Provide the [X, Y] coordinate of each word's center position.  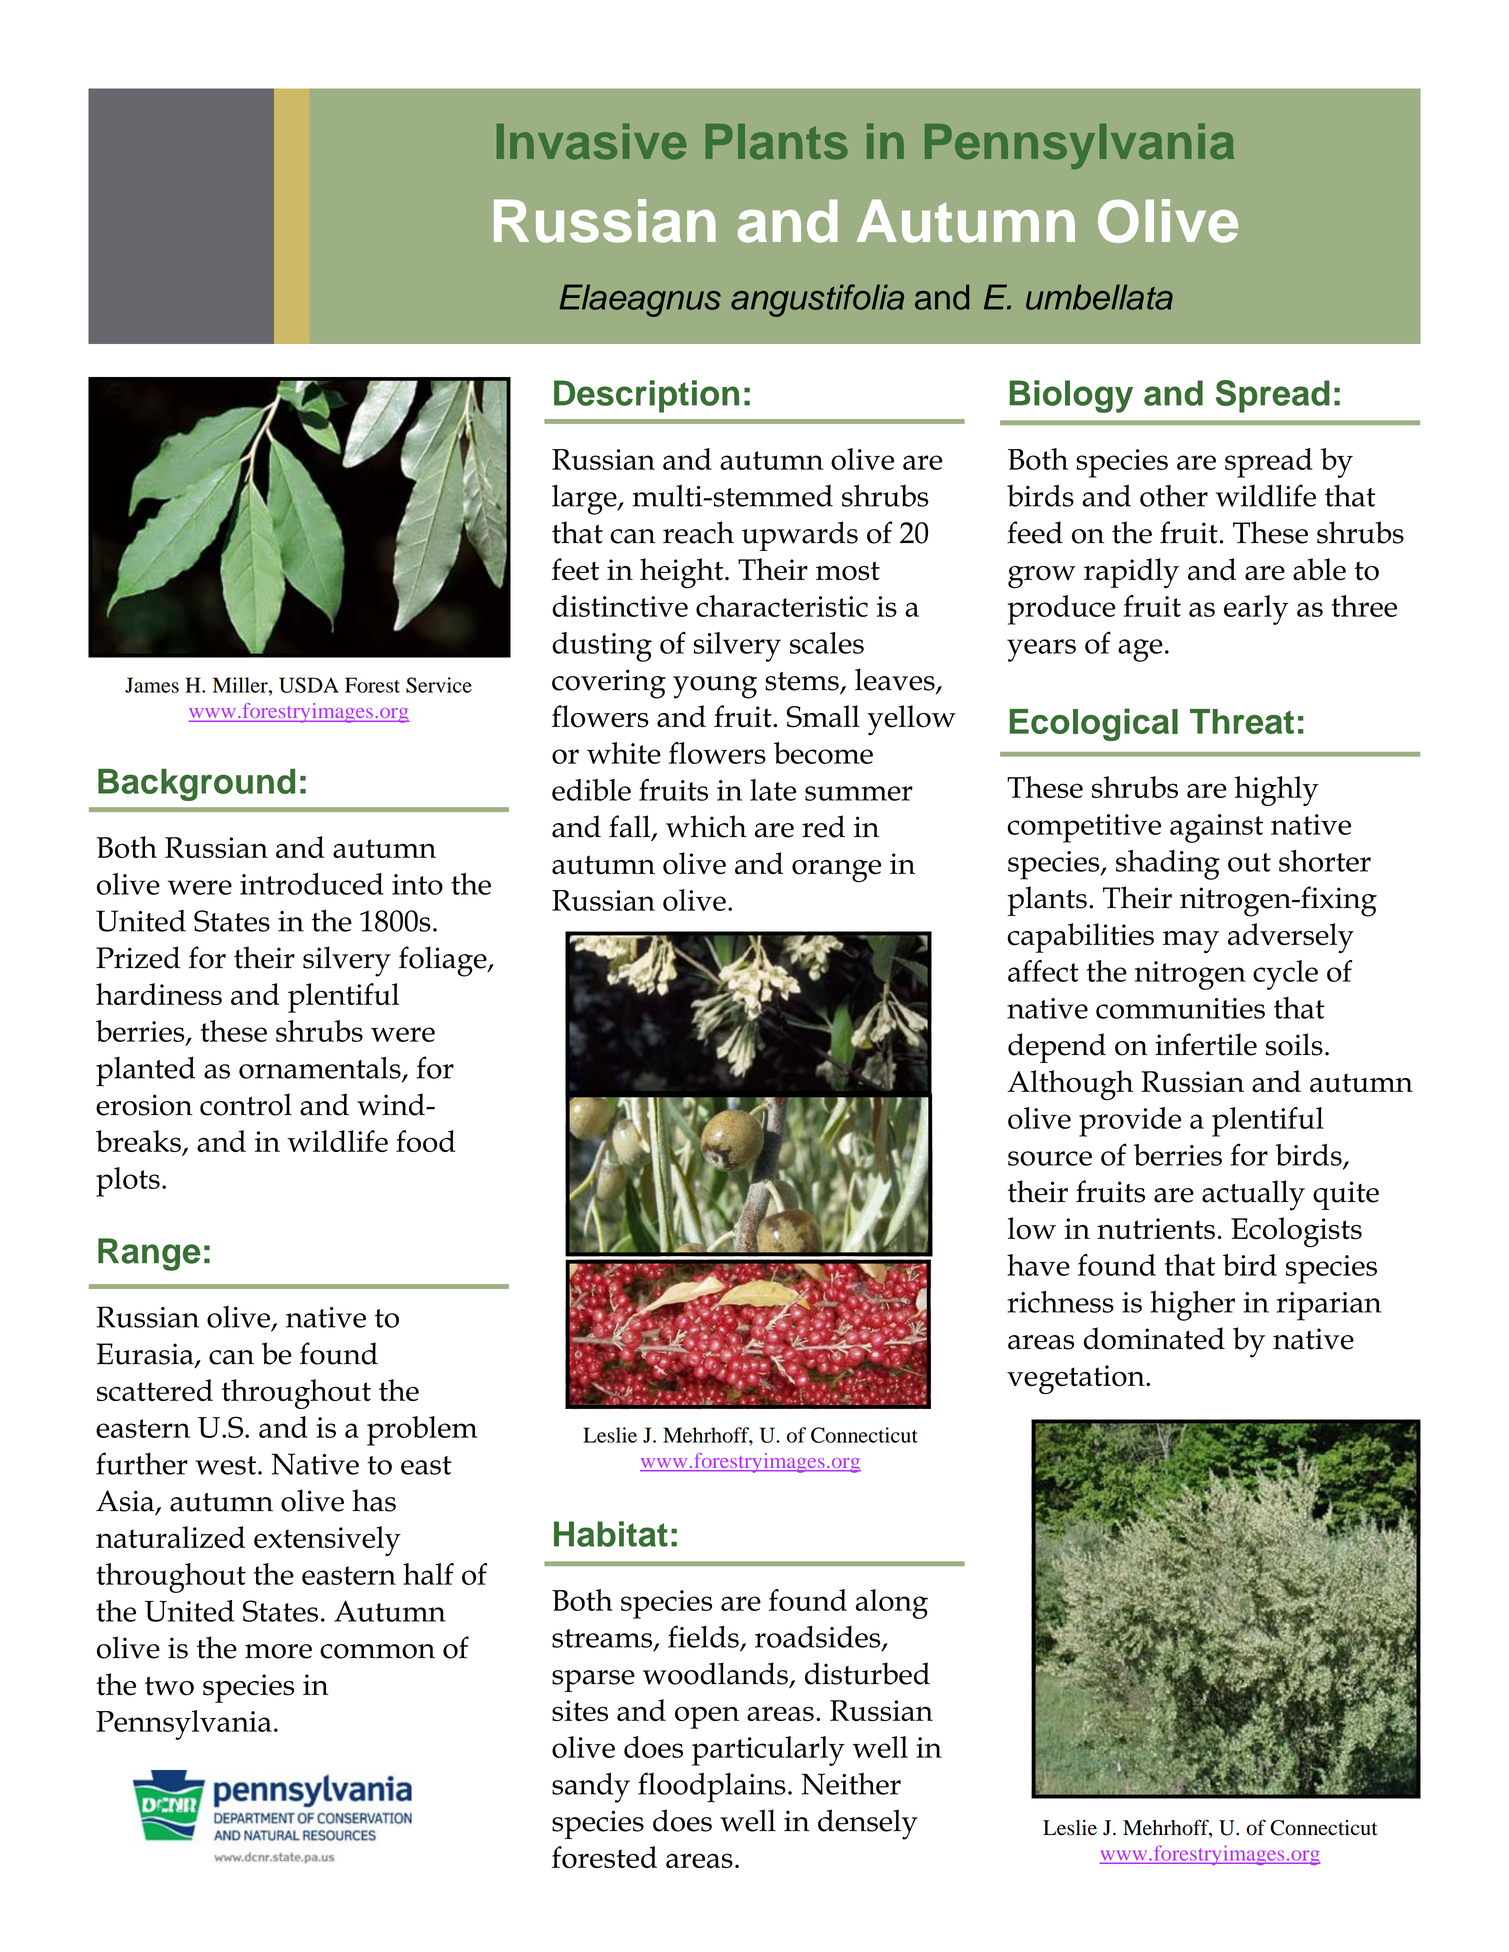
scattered [155, 1390]
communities [1180, 1008]
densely [868, 1824]
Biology [1071, 396]
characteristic [782, 606]
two [169, 1686]
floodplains [712, 1787]
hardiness [159, 994]
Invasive [591, 141]
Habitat [611, 1534]
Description [646, 396]
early [1256, 610]
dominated [1154, 1338]
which [706, 826]
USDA [309, 685]
